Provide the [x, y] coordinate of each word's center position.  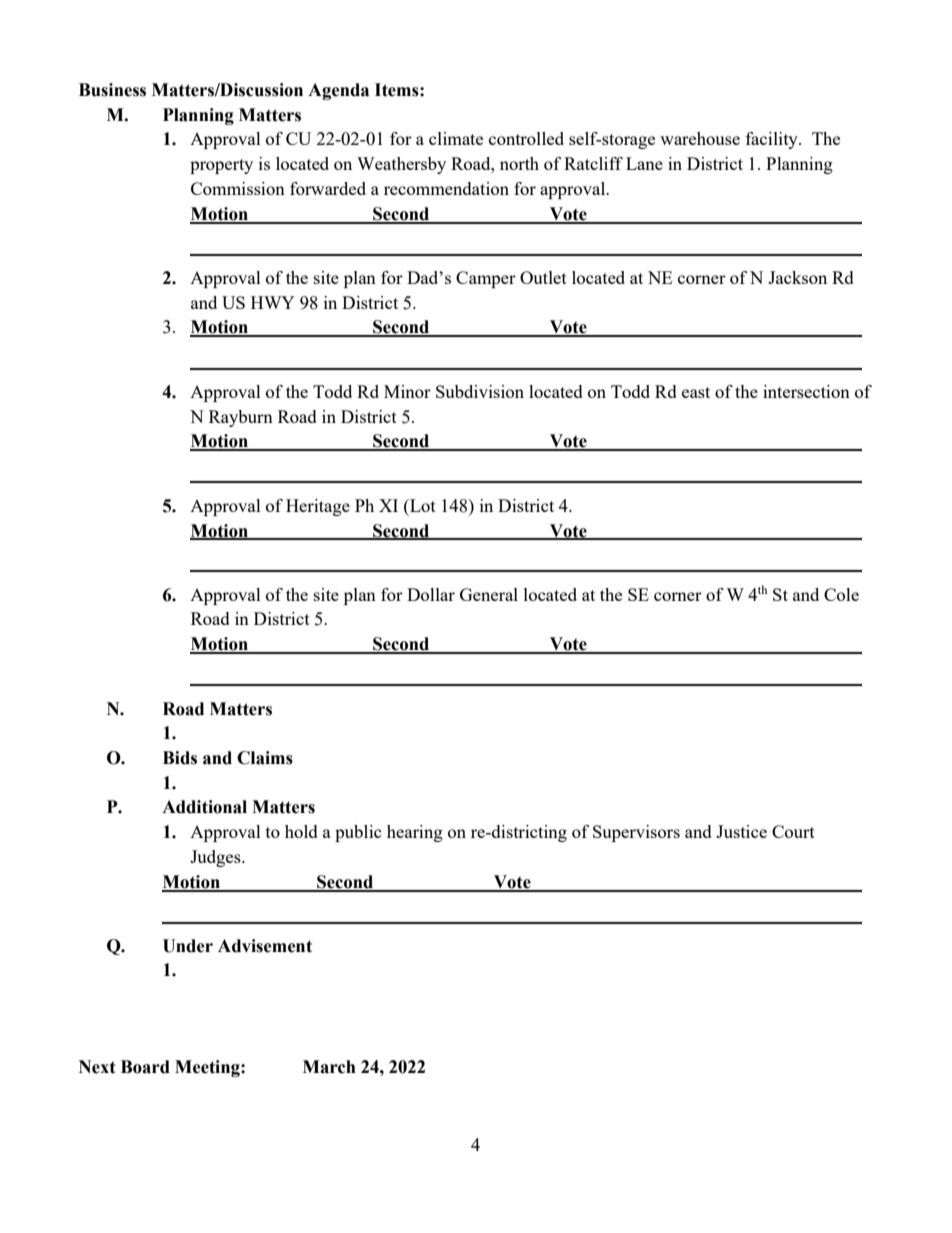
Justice [741, 831]
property [221, 166]
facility [773, 140]
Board [145, 1067]
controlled [526, 138]
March [329, 1067]
